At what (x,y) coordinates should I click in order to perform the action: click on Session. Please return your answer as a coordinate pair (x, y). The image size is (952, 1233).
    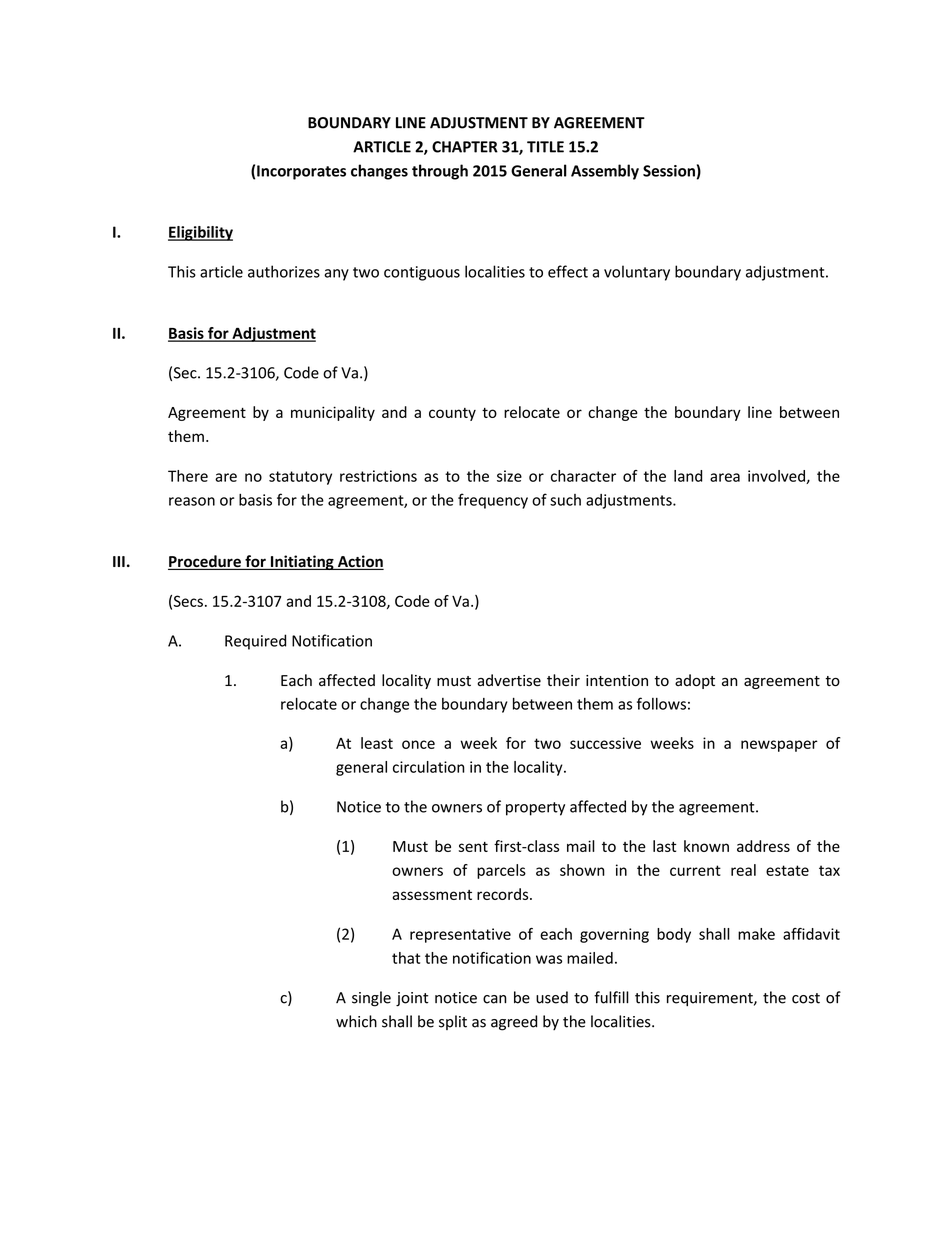
    Looking at the image, I should click on (669, 171).
